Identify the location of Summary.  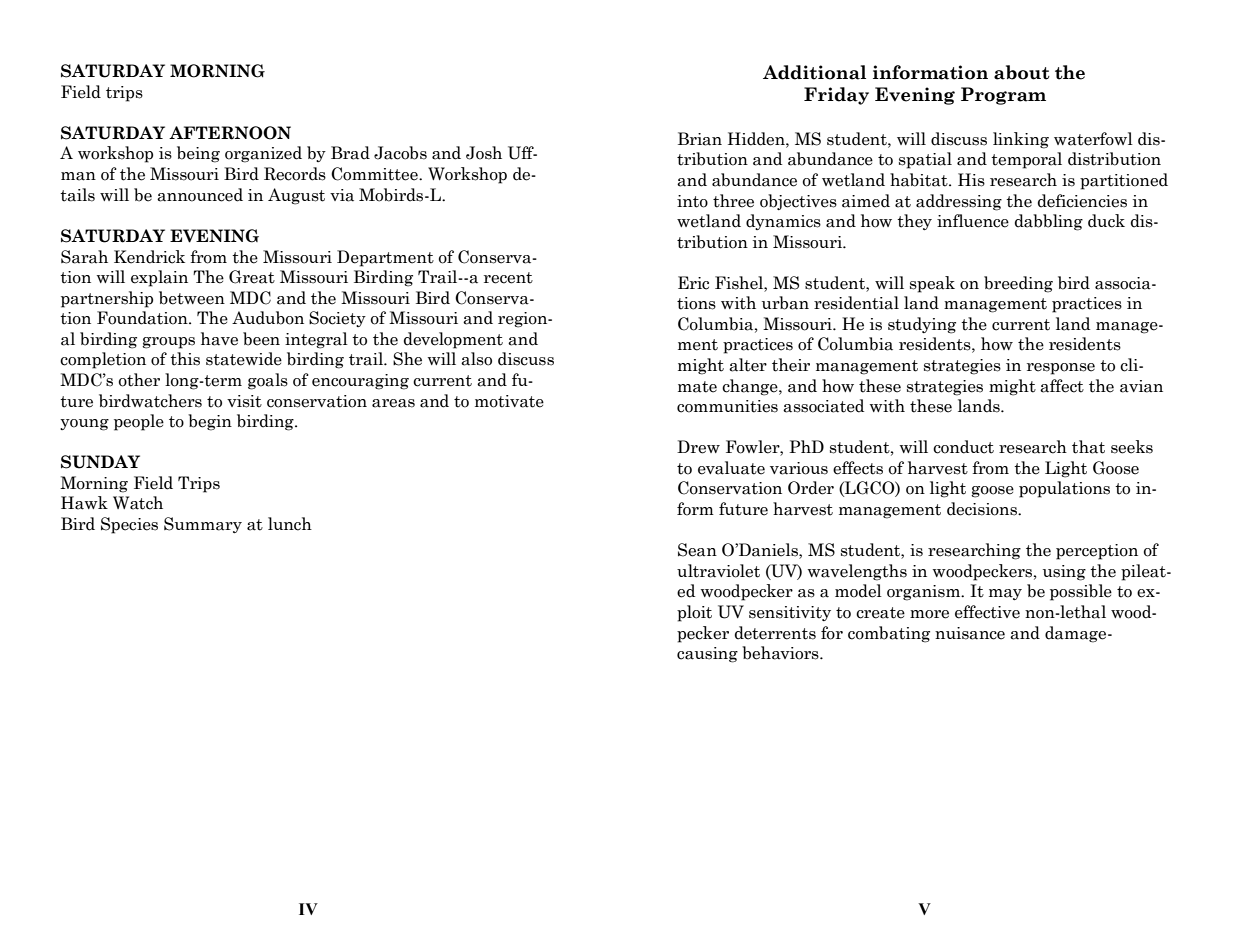
(203, 525).
